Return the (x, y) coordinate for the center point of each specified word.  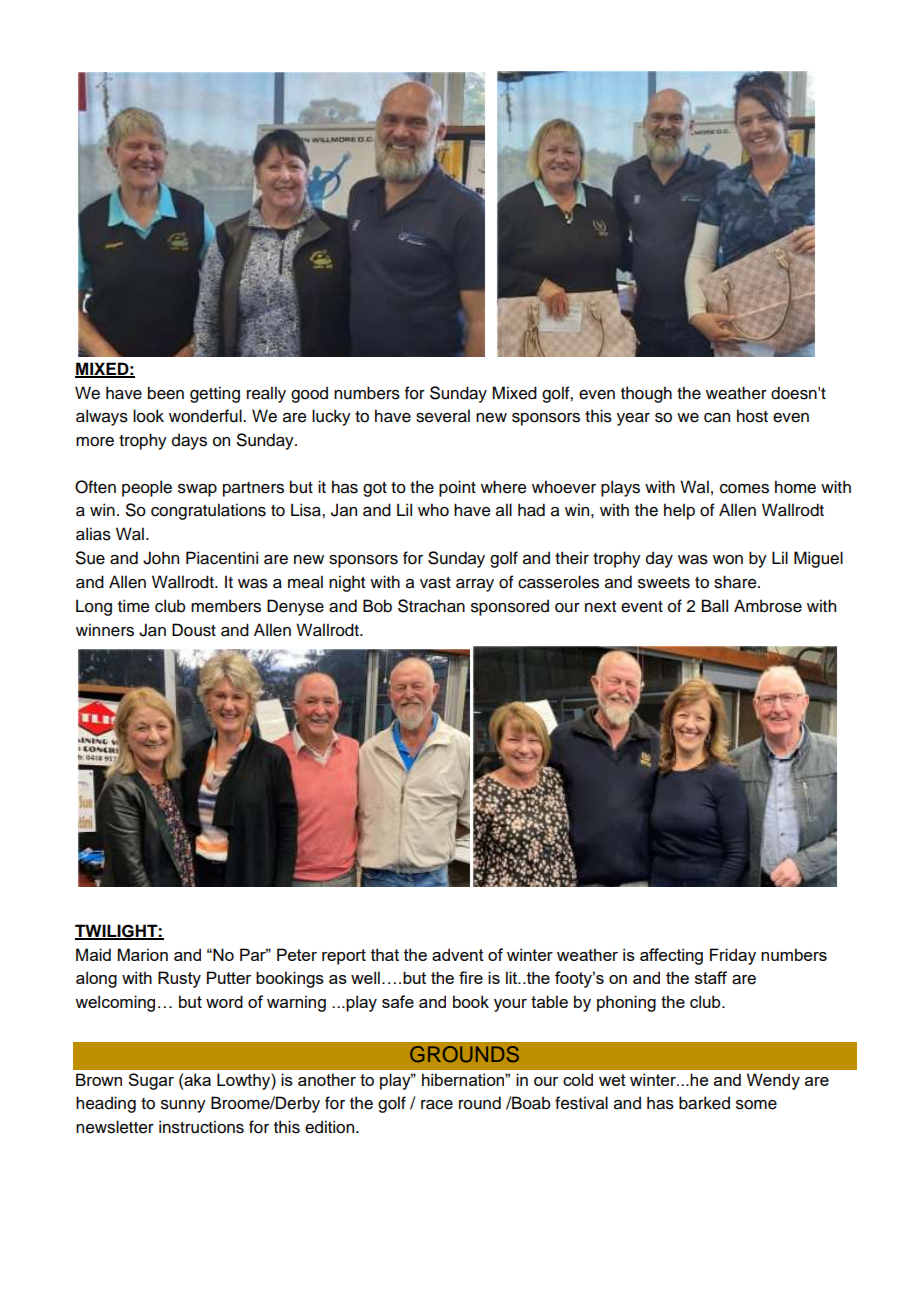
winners (105, 630)
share (736, 582)
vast (435, 583)
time (133, 606)
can (717, 418)
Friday (733, 956)
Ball (715, 606)
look (148, 416)
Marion (143, 954)
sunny (183, 1106)
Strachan (431, 606)
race (437, 1105)
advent (458, 954)
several (443, 416)
